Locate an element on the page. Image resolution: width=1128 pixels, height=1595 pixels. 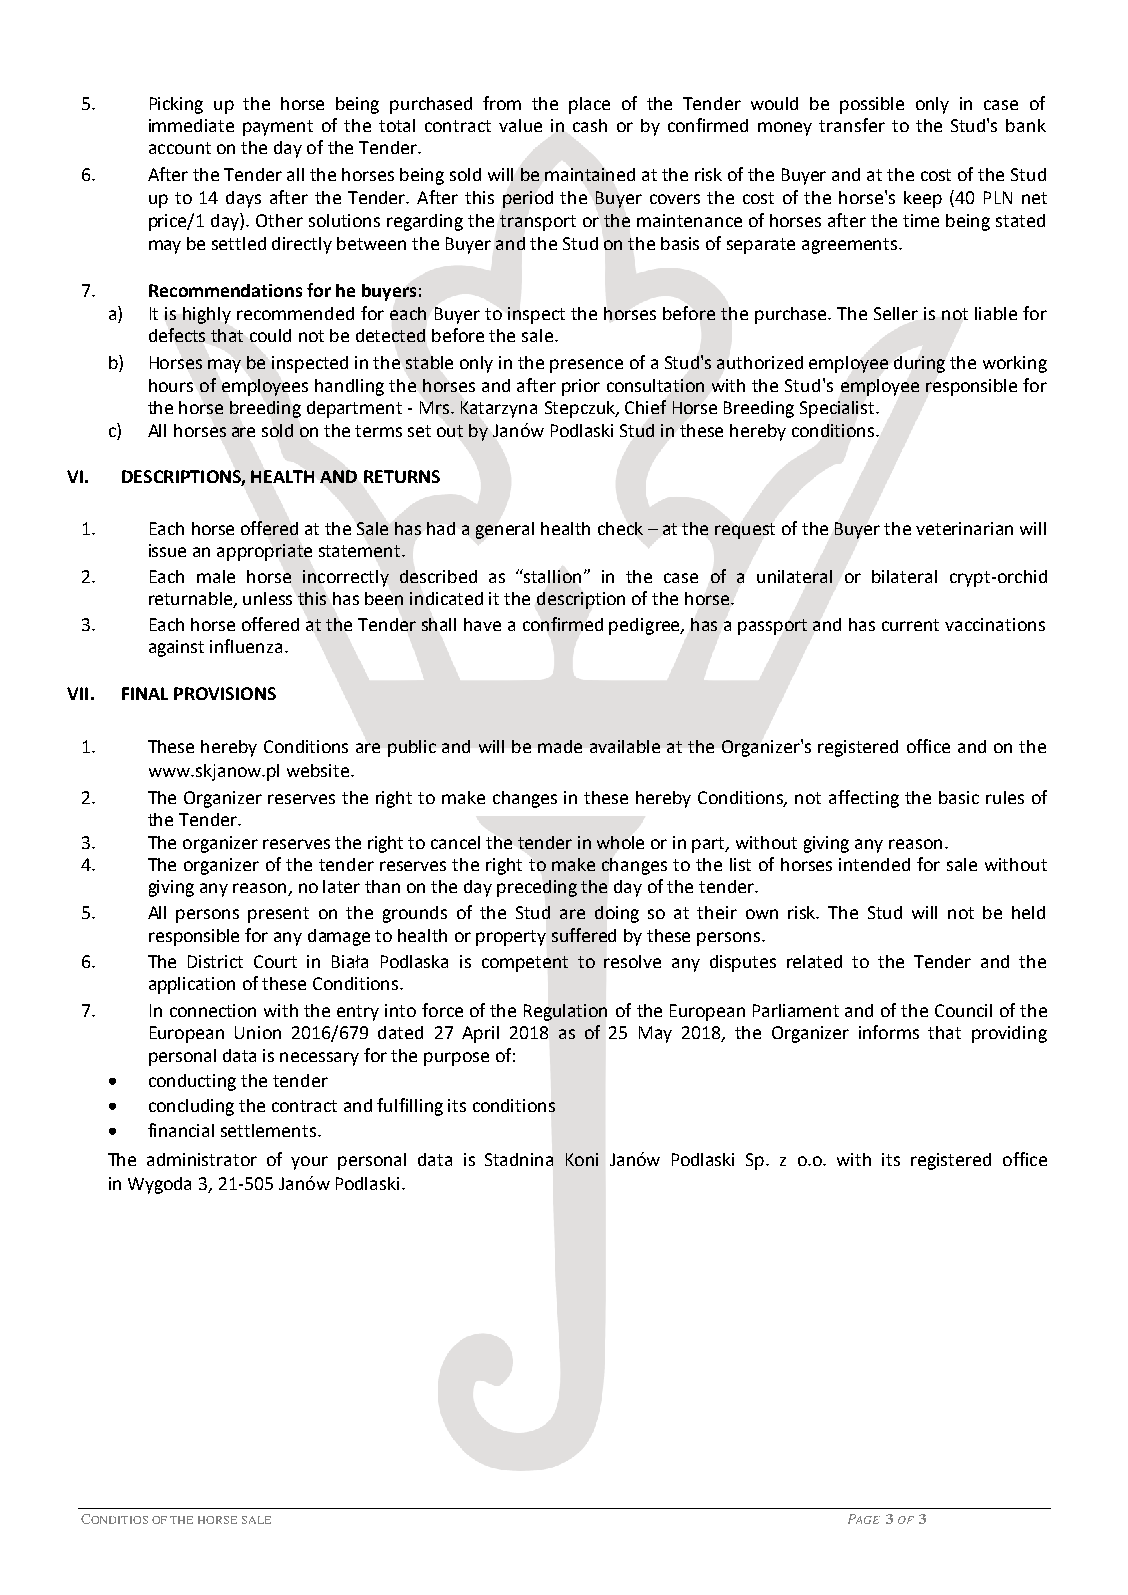
hours is located at coordinates (171, 385).
